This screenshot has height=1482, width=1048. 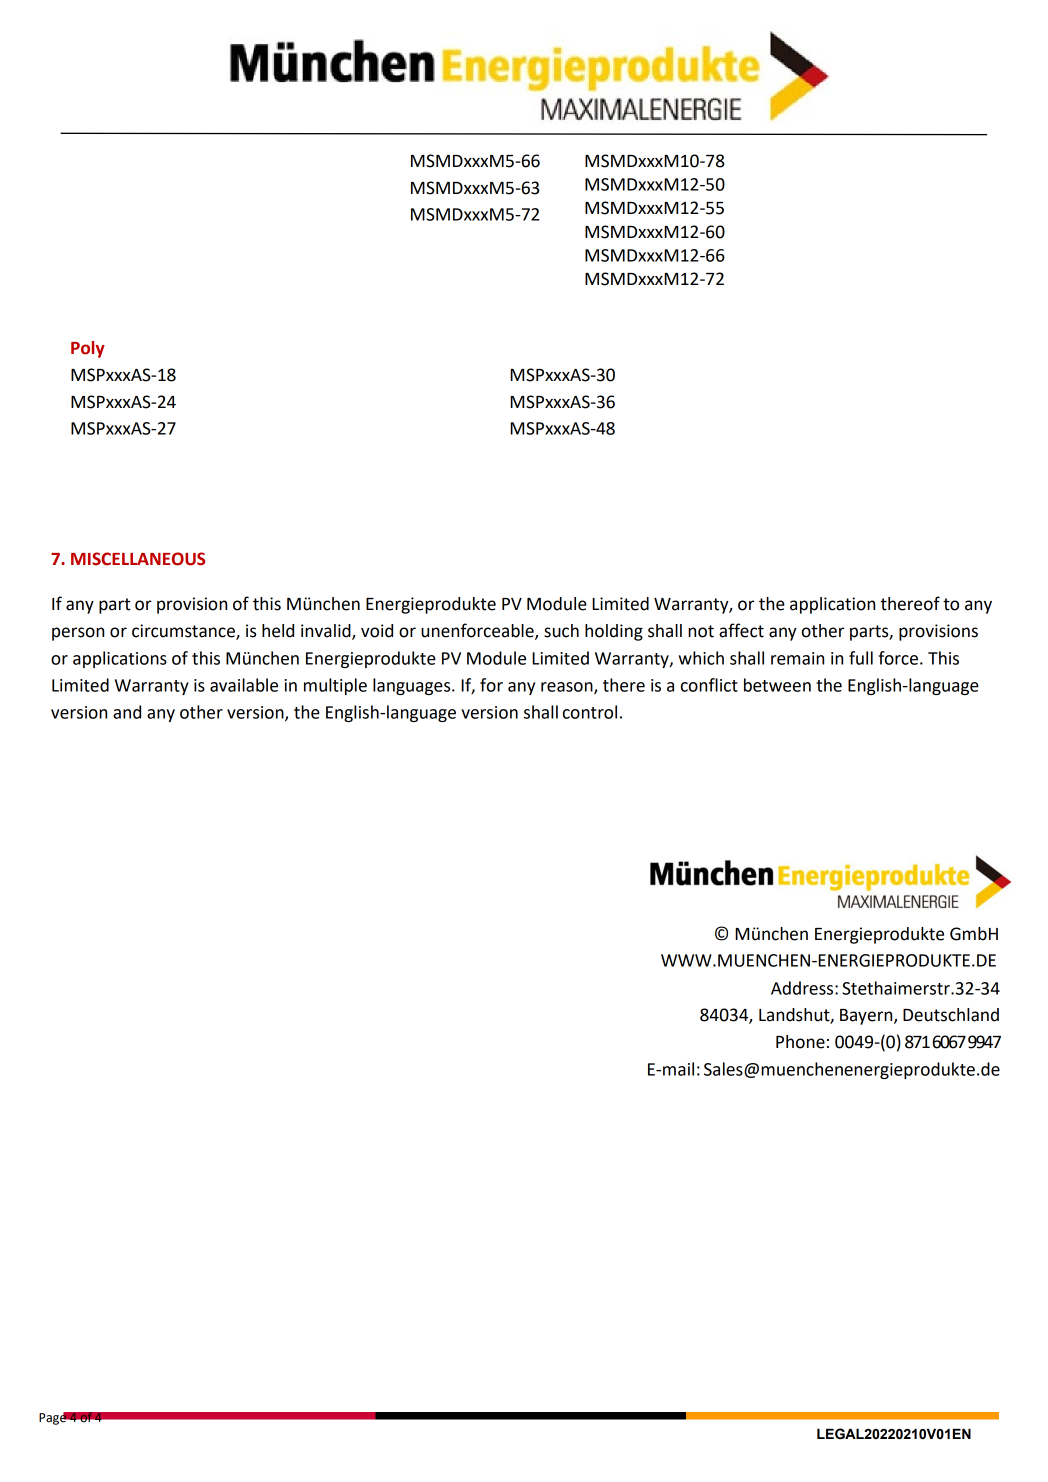 I want to click on Poly, so click(x=88, y=349).
